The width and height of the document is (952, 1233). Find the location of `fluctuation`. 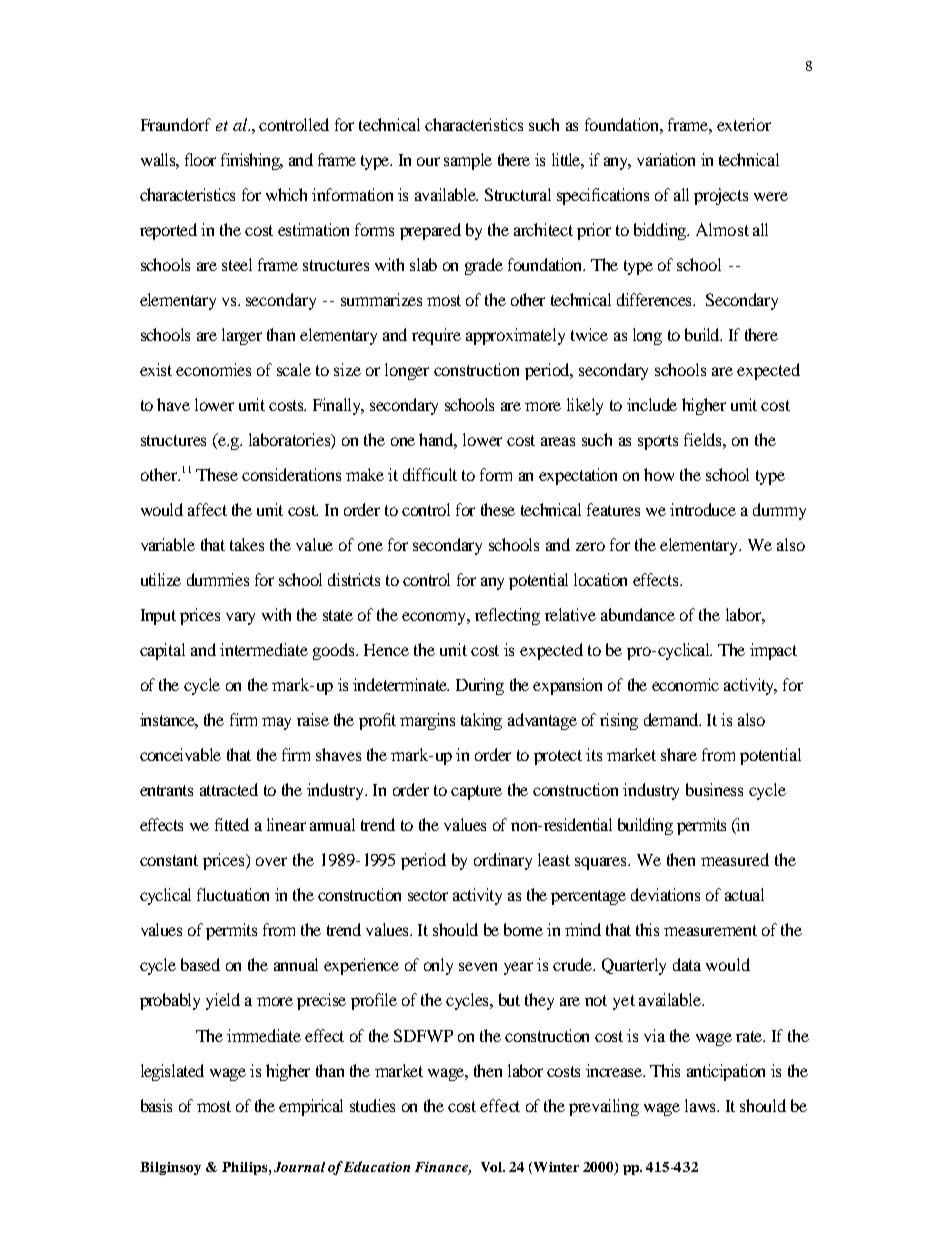

fluctuation is located at coordinates (233, 894).
